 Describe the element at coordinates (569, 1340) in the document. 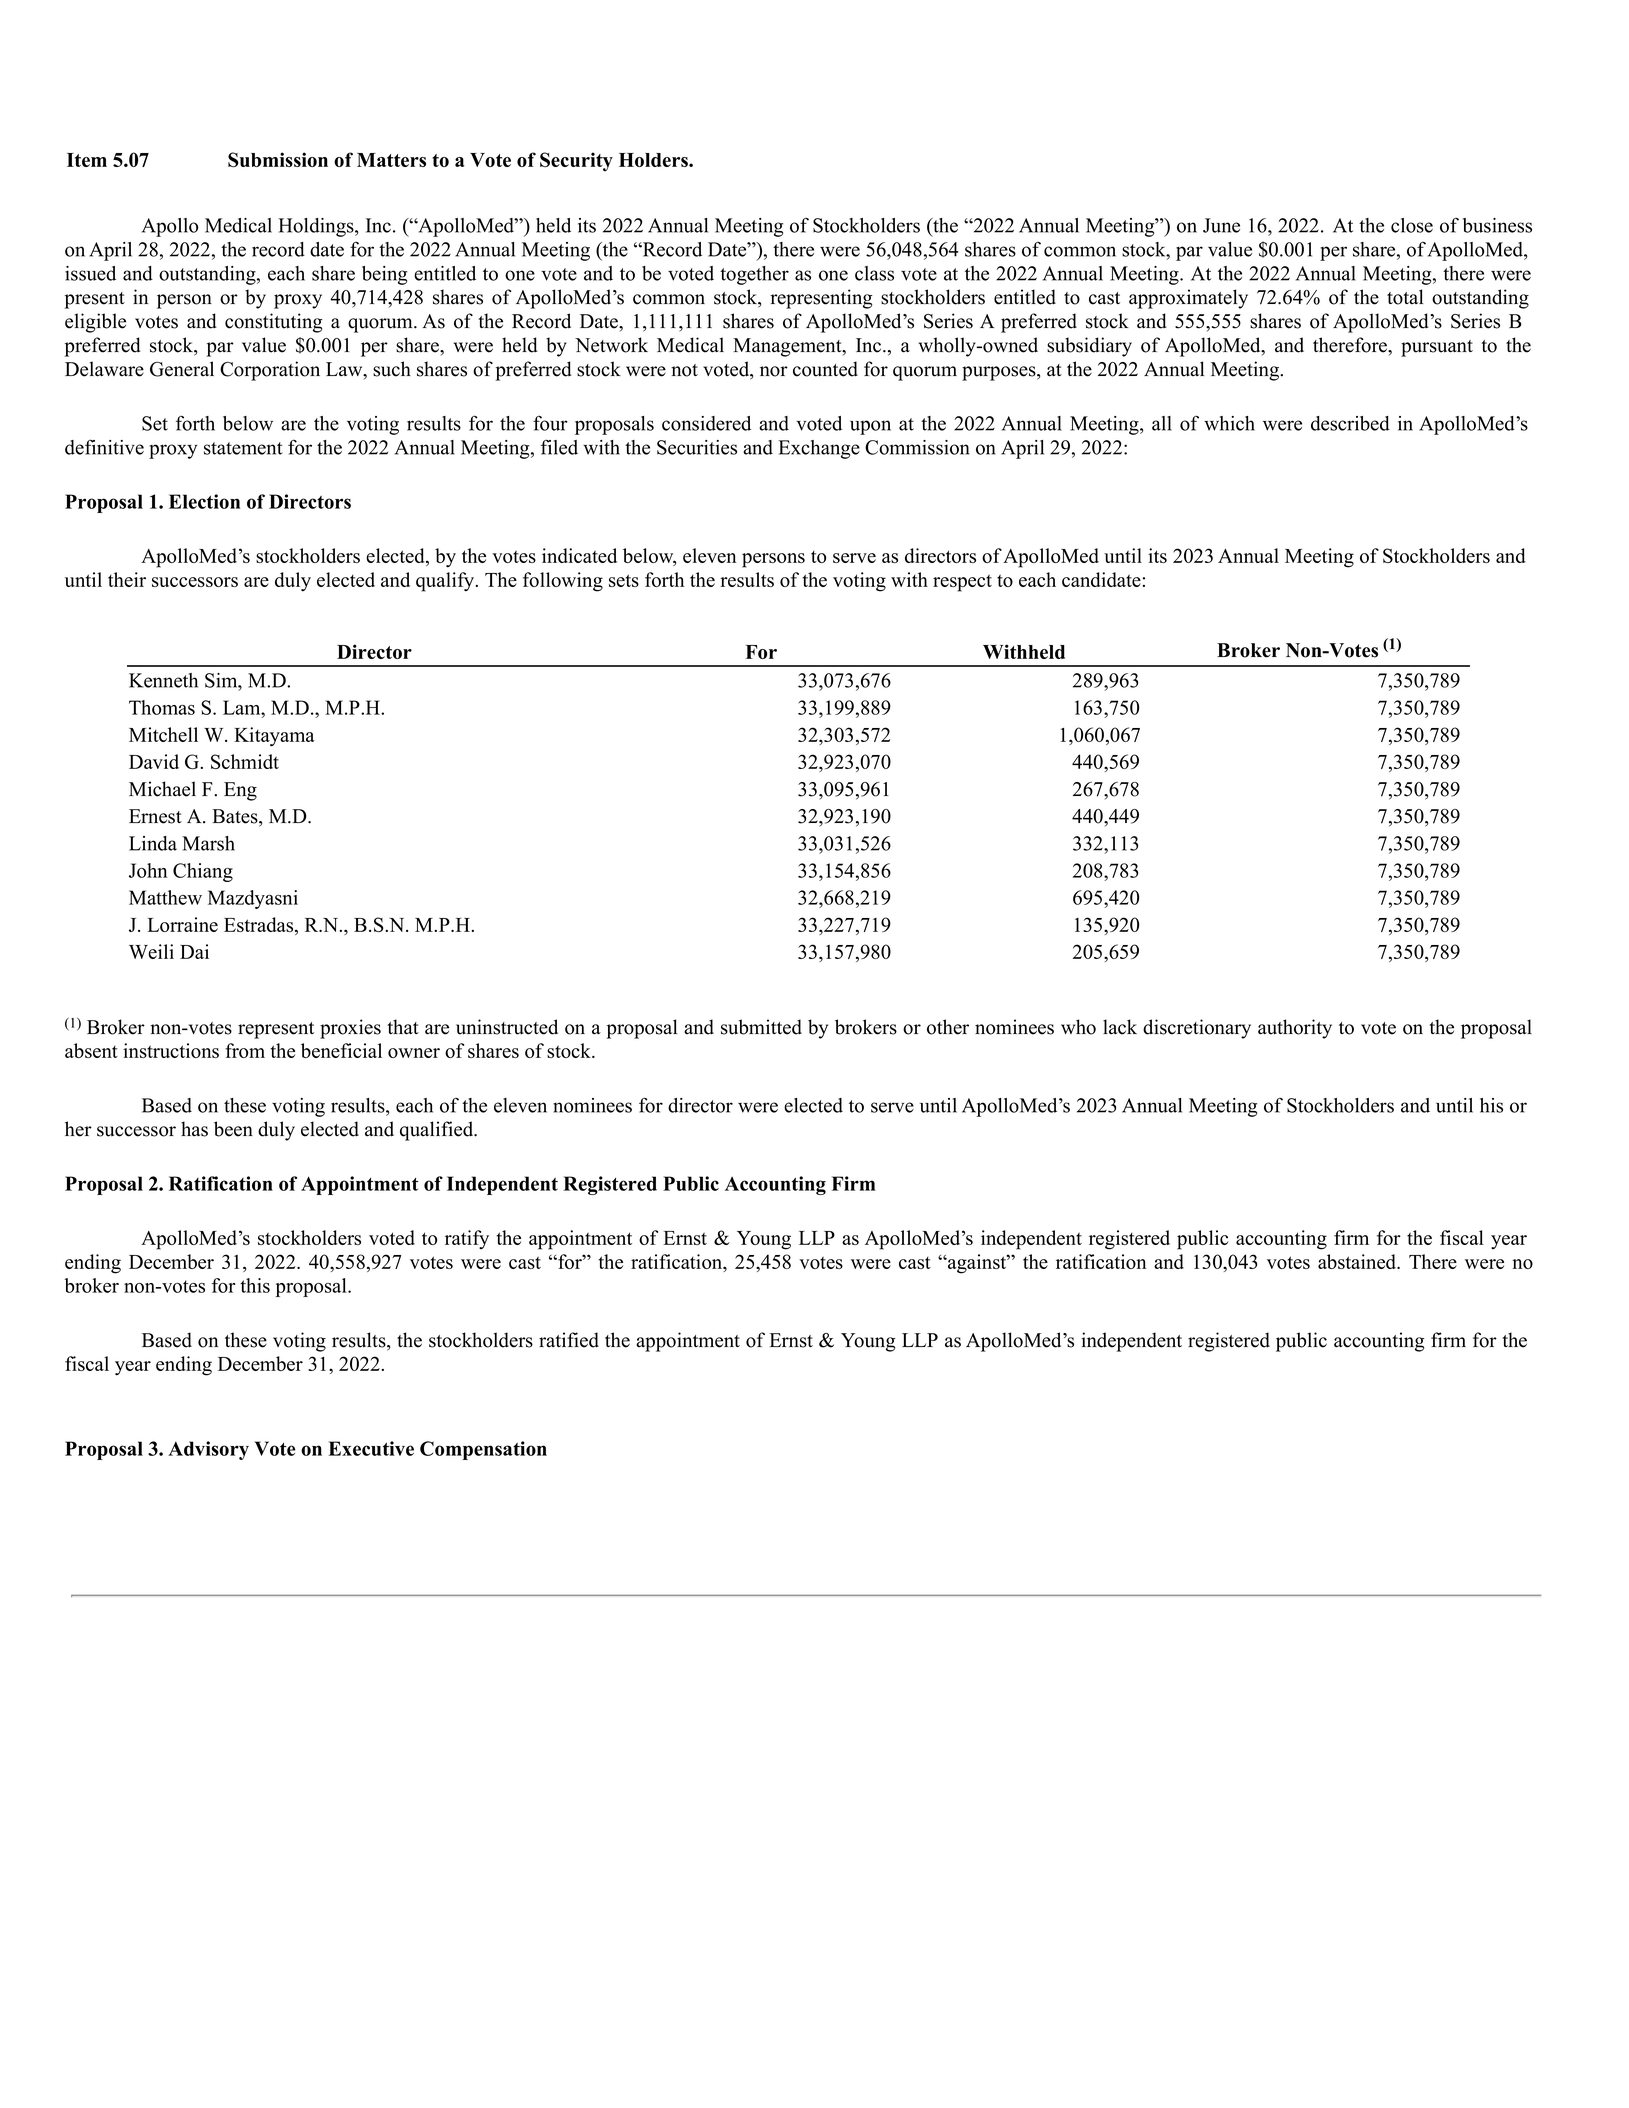

I see `ratified` at that location.
